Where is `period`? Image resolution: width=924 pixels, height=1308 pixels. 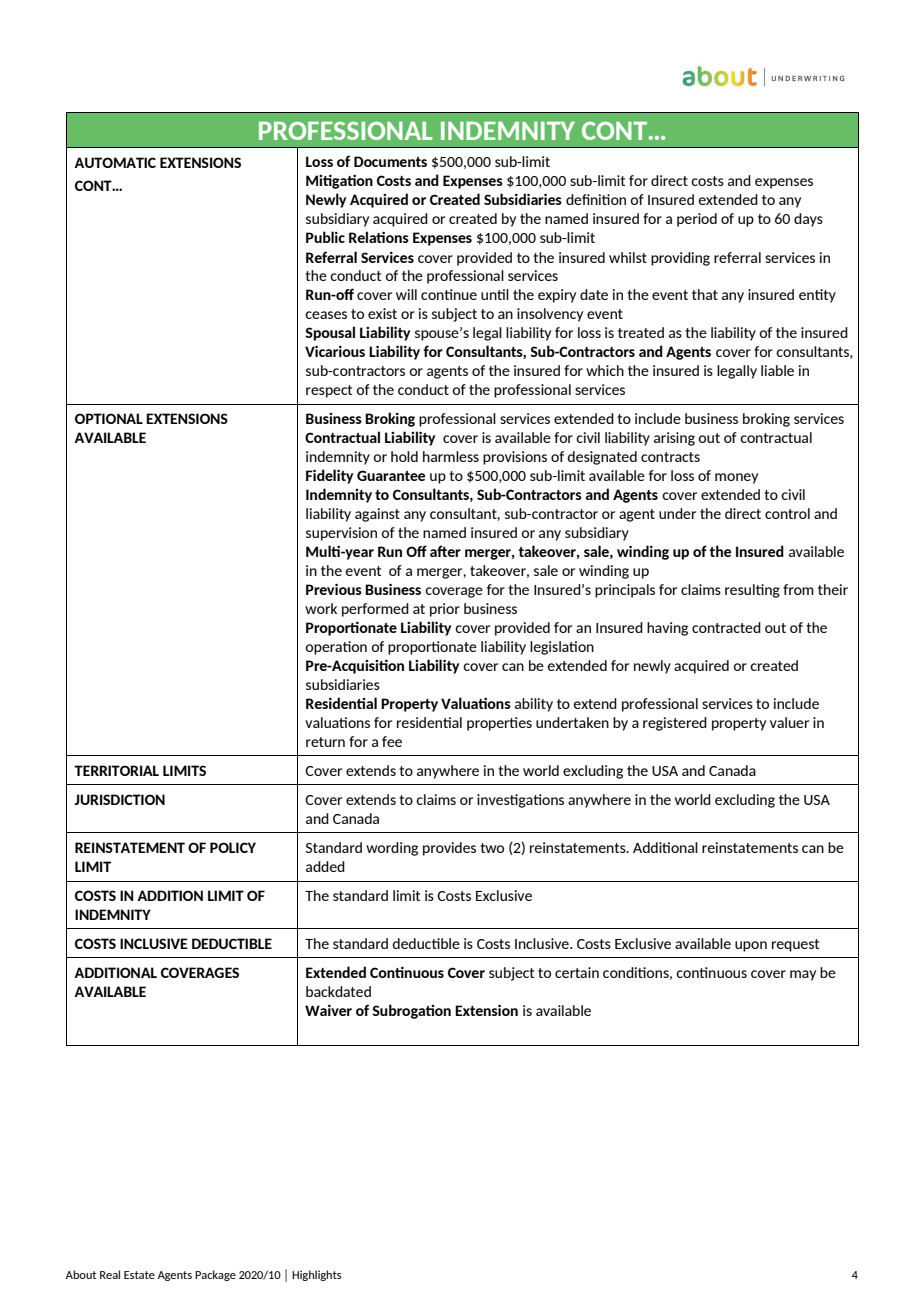
period is located at coordinates (697, 220).
